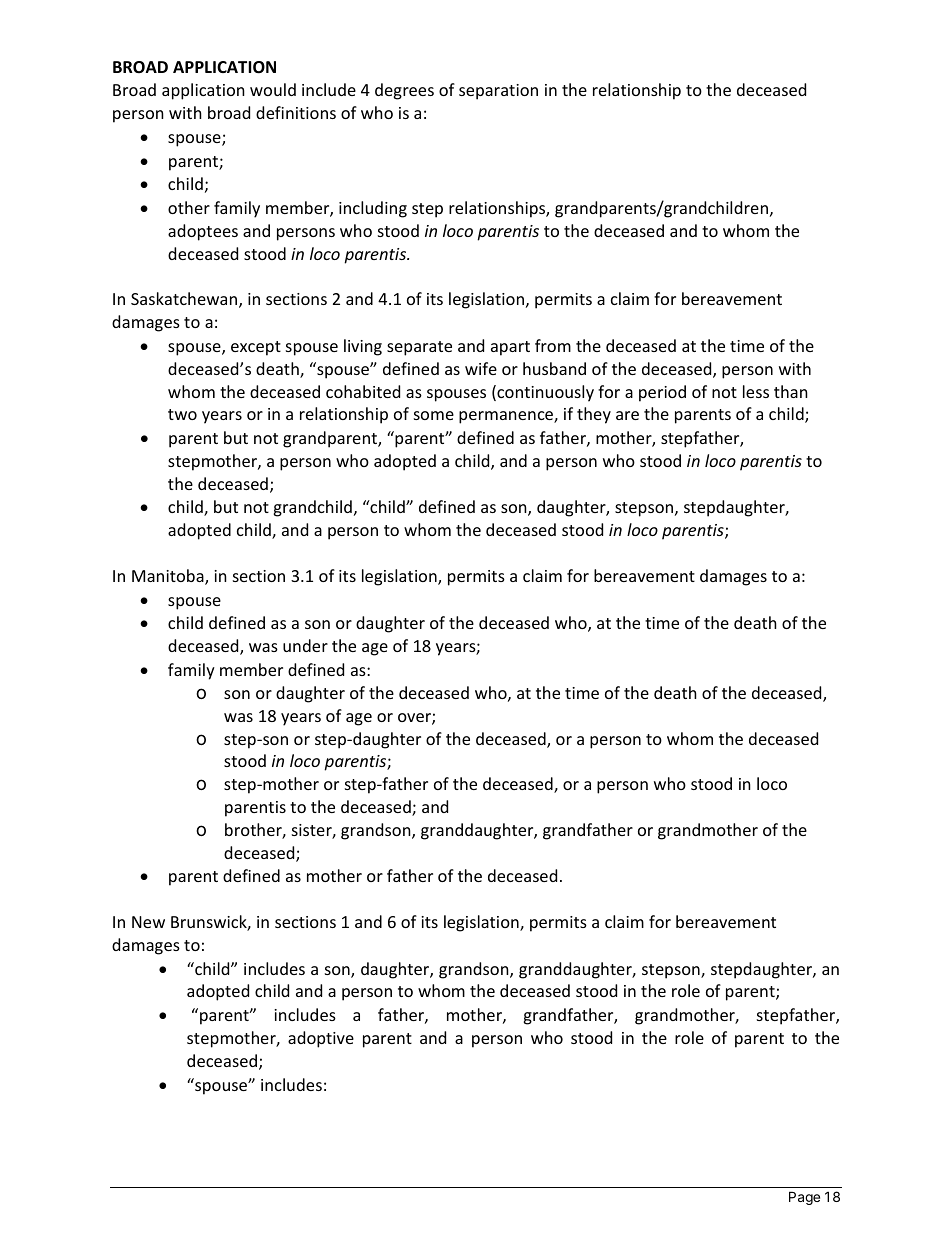 Image resolution: width=952 pixels, height=1233 pixels. I want to click on they, so click(594, 415).
